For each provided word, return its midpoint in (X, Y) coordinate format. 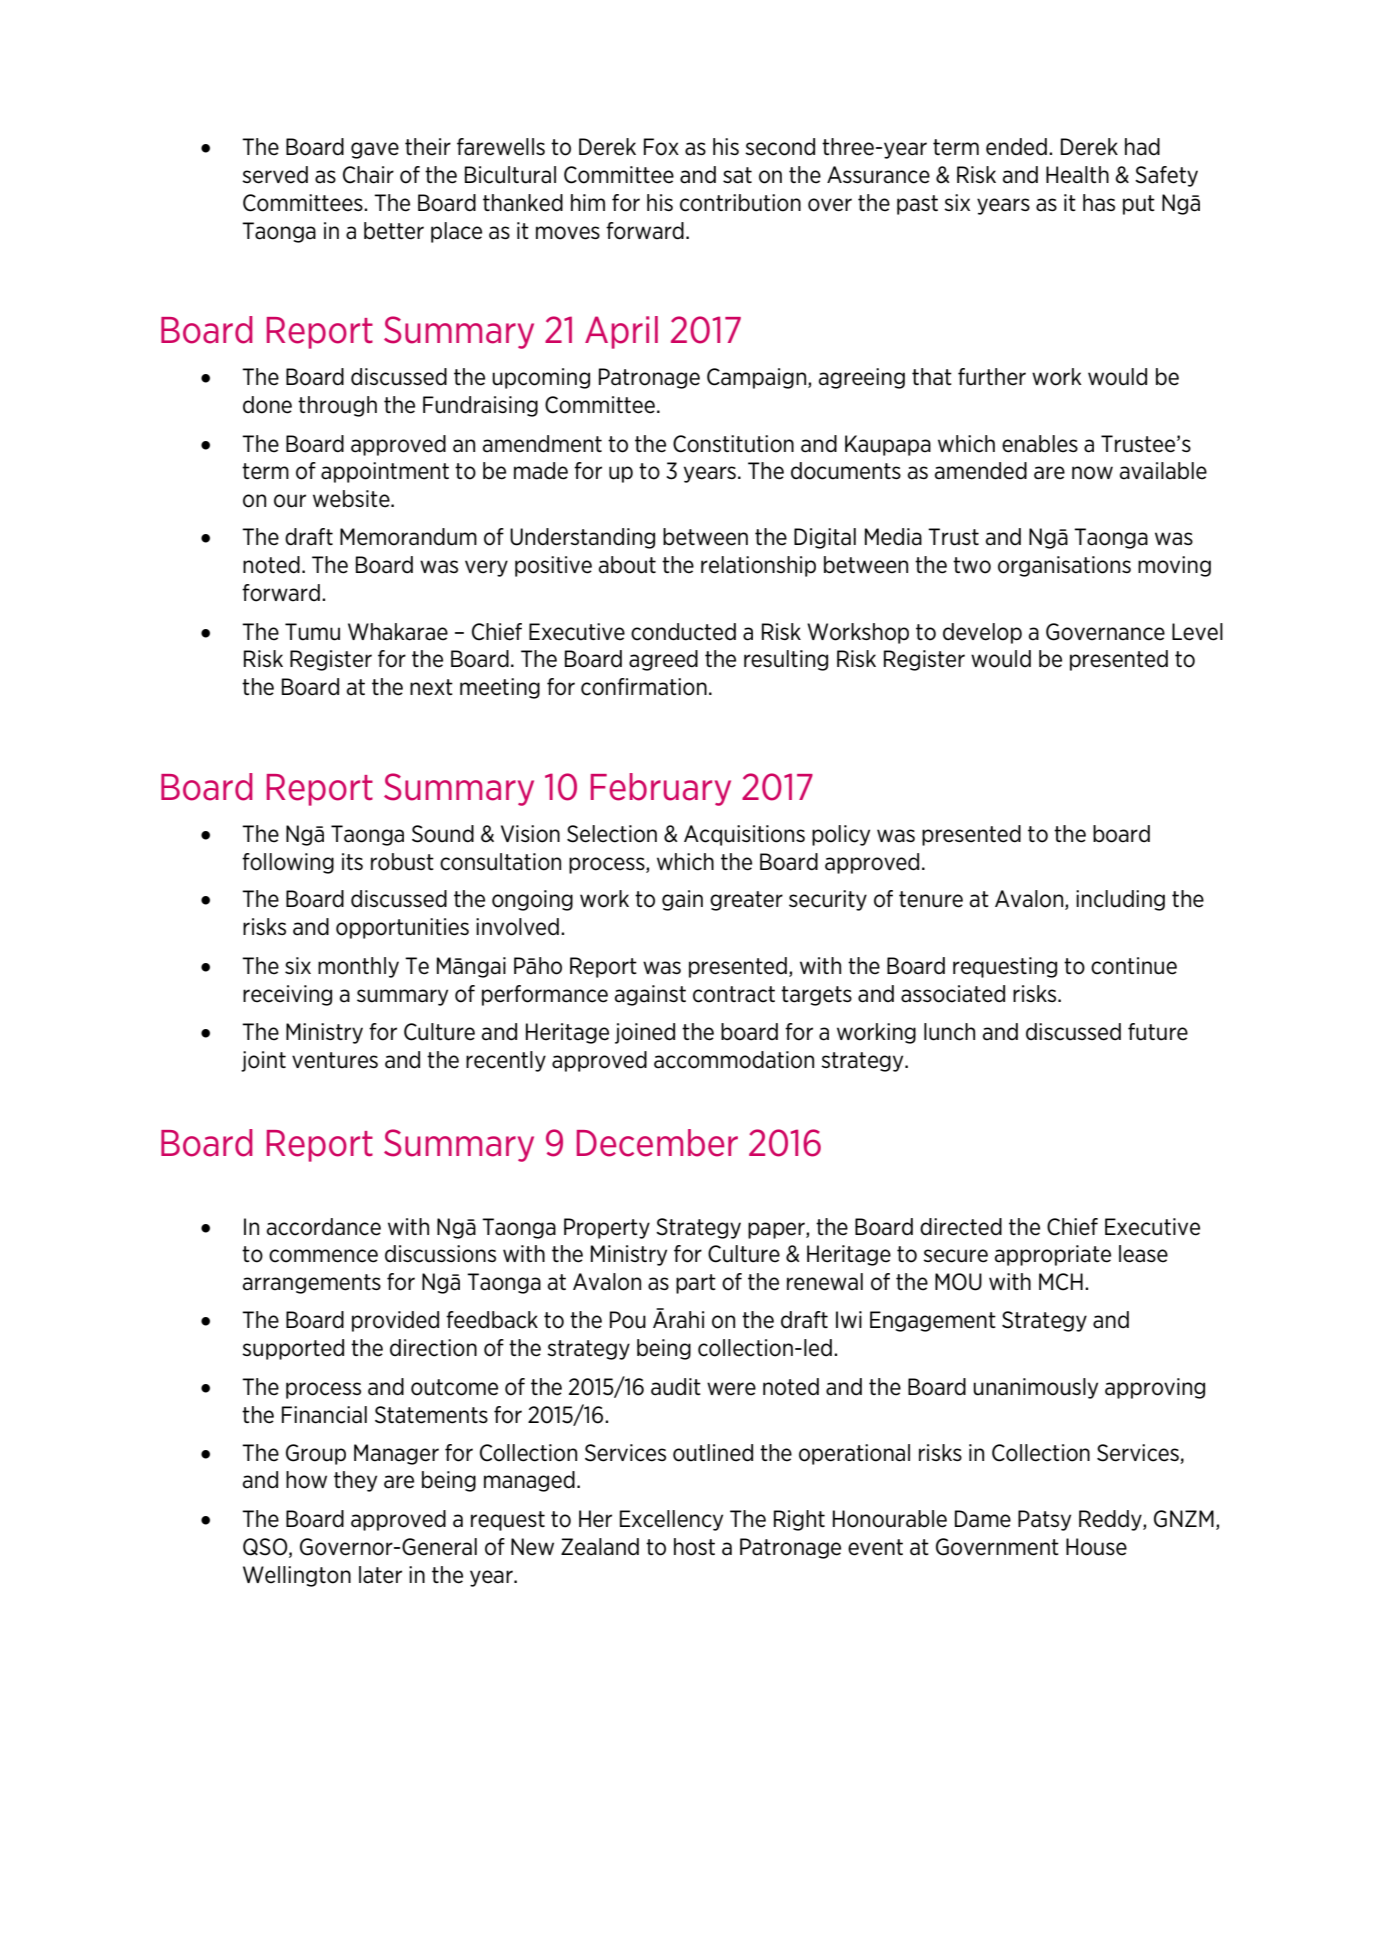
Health (1077, 175)
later (380, 1575)
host (694, 1547)
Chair (368, 175)
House (1096, 1547)
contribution (740, 203)
